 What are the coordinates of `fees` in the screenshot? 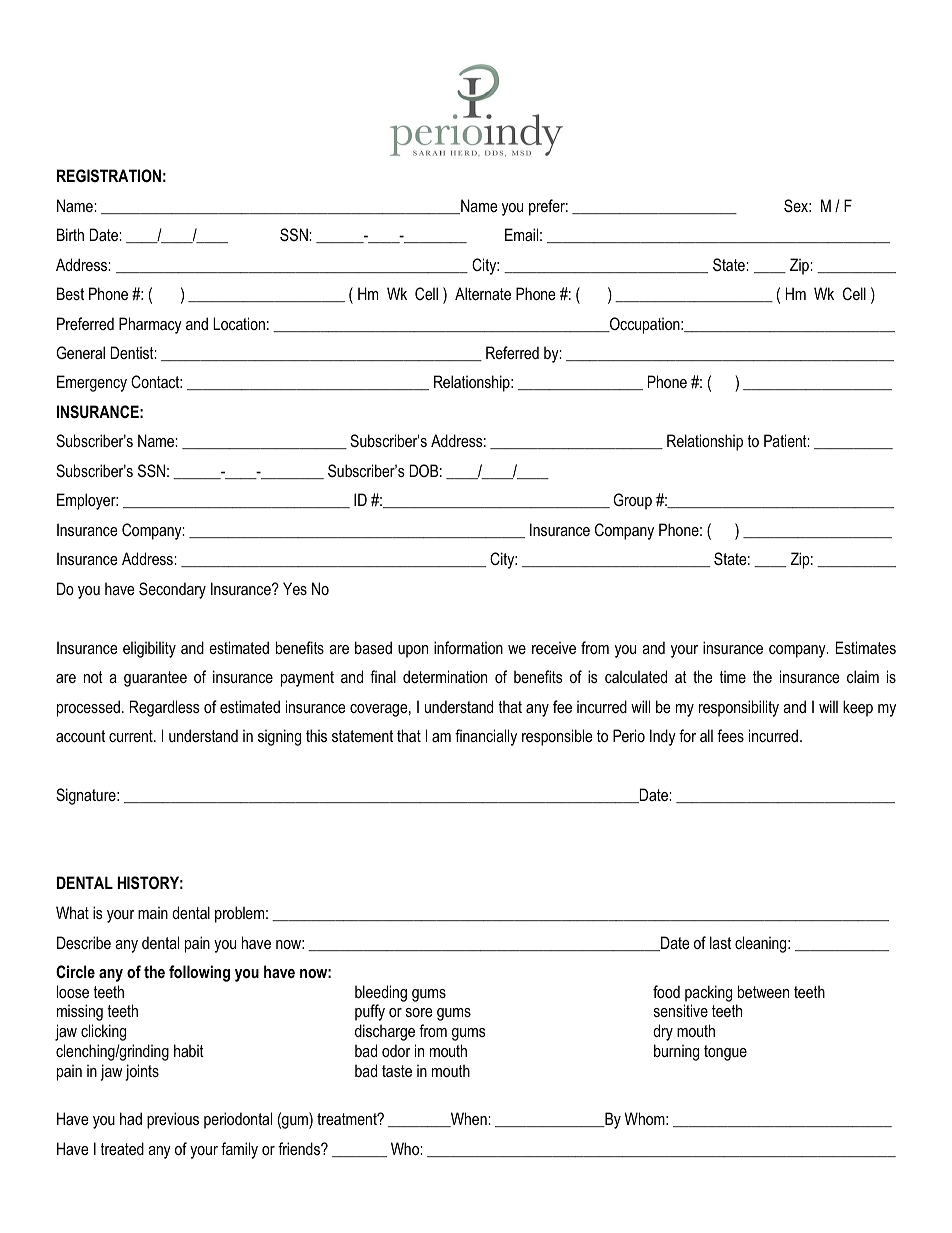 It's located at (730, 735).
